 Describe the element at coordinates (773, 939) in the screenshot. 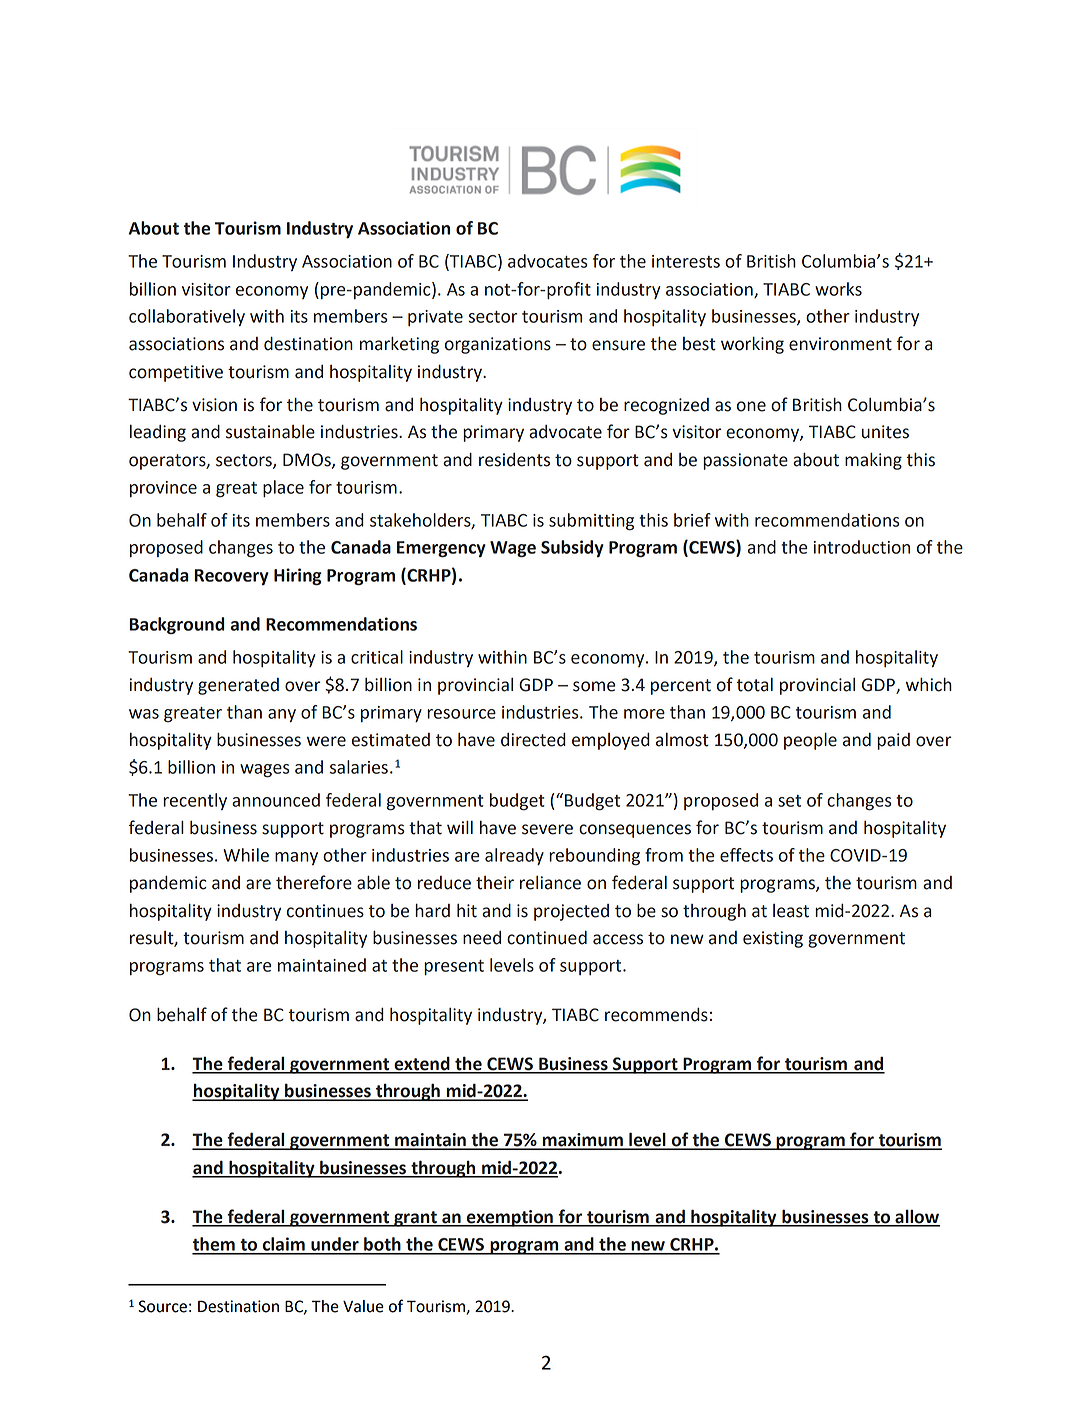

I see `existing` at that location.
